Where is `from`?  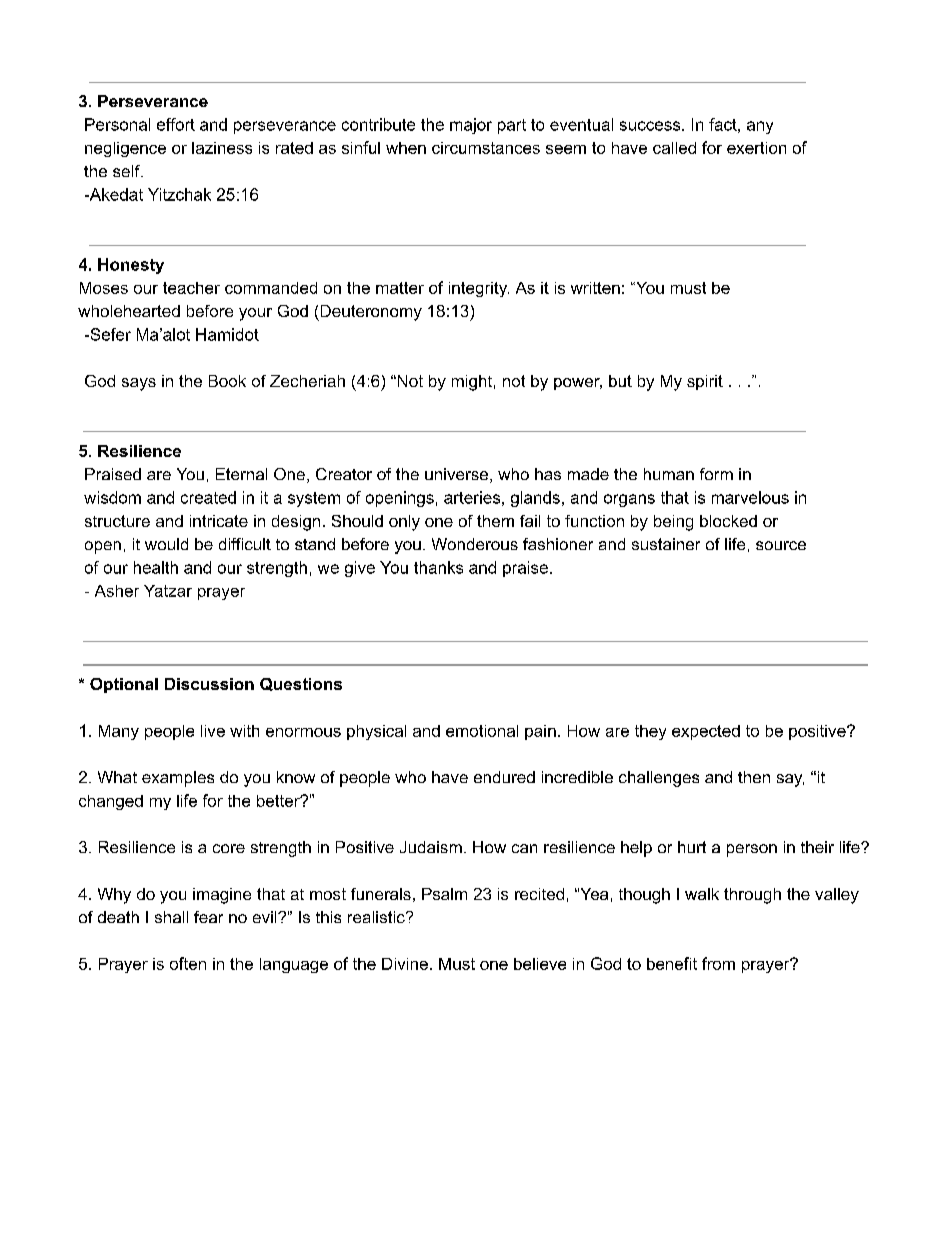 from is located at coordinates (718, 963).
